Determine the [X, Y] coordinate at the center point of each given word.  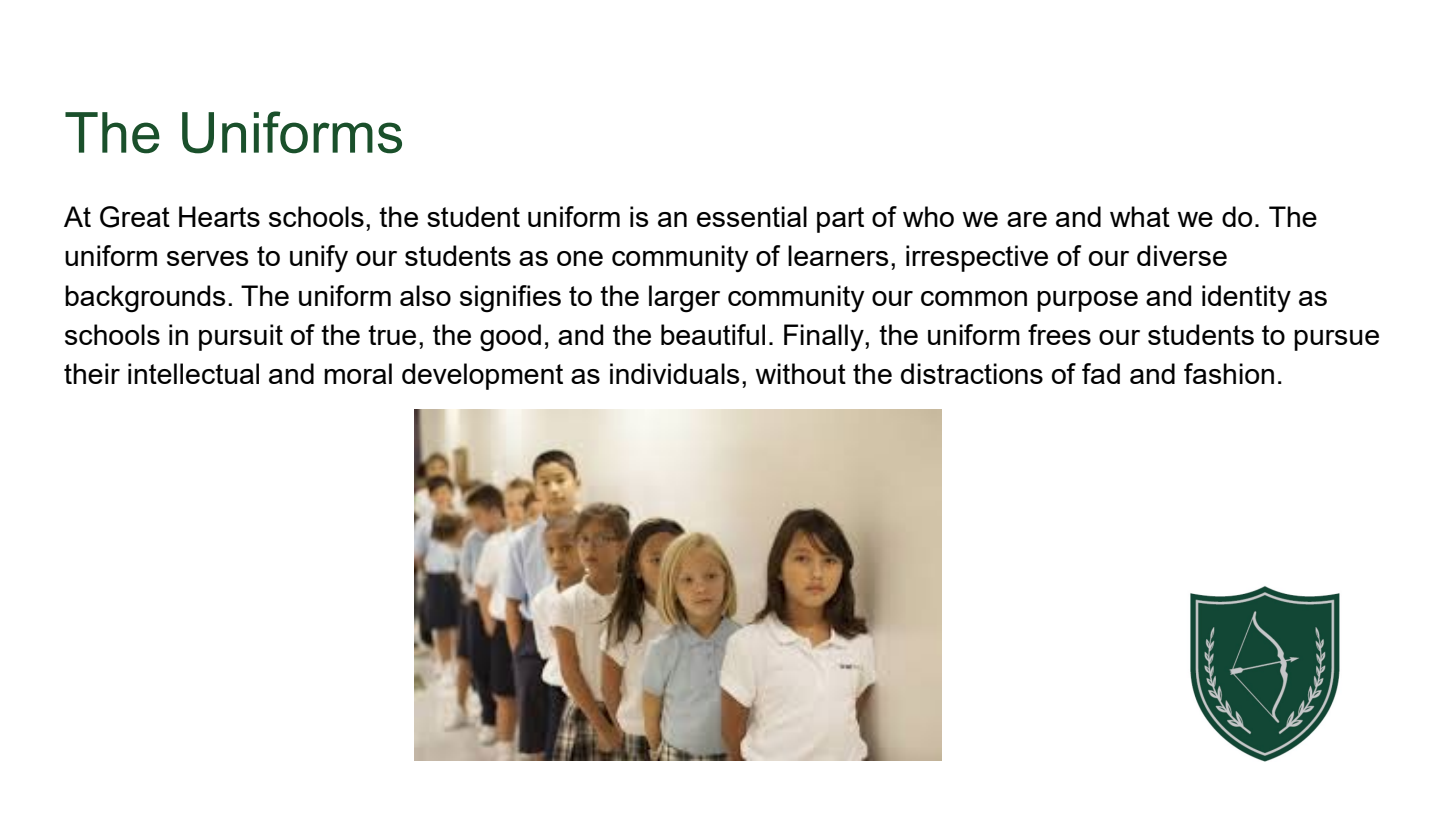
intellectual [193, 373]
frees [1059, 334]
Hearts [219, 216]
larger [684, 299]
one [580, 258]
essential [752, 216]
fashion [1229, 373]
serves [208, 258]
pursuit [241, 337]
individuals [675, 373]
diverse [1182, 255]
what [1140, 216]
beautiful [713, 334]
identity [1246, 298]
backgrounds [145, 299]
